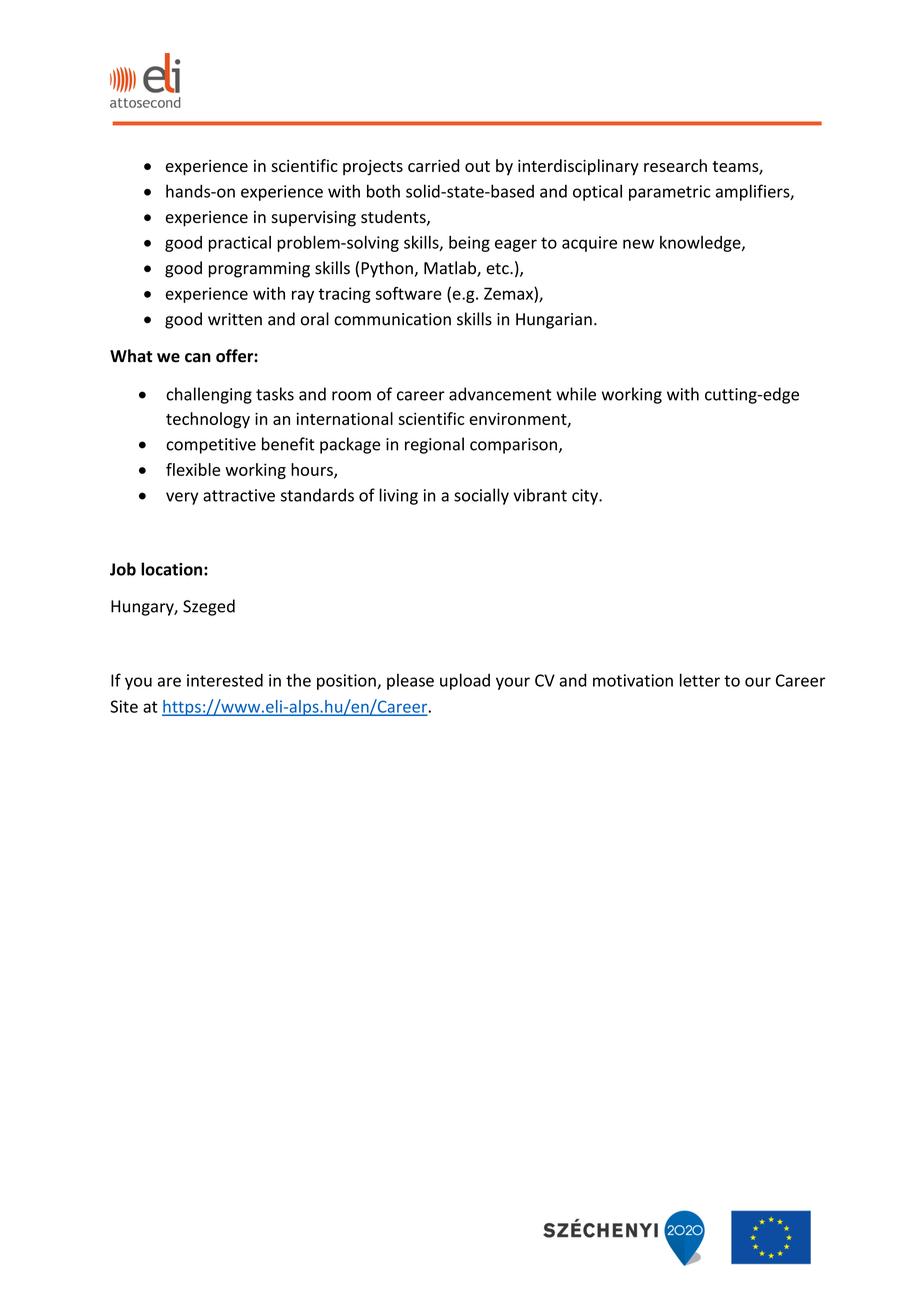 The width and height of the image is (924, 1308). What do you see at coordinates (225, 680) in the image?
I see `interested` at bounding box center [225, 680].
